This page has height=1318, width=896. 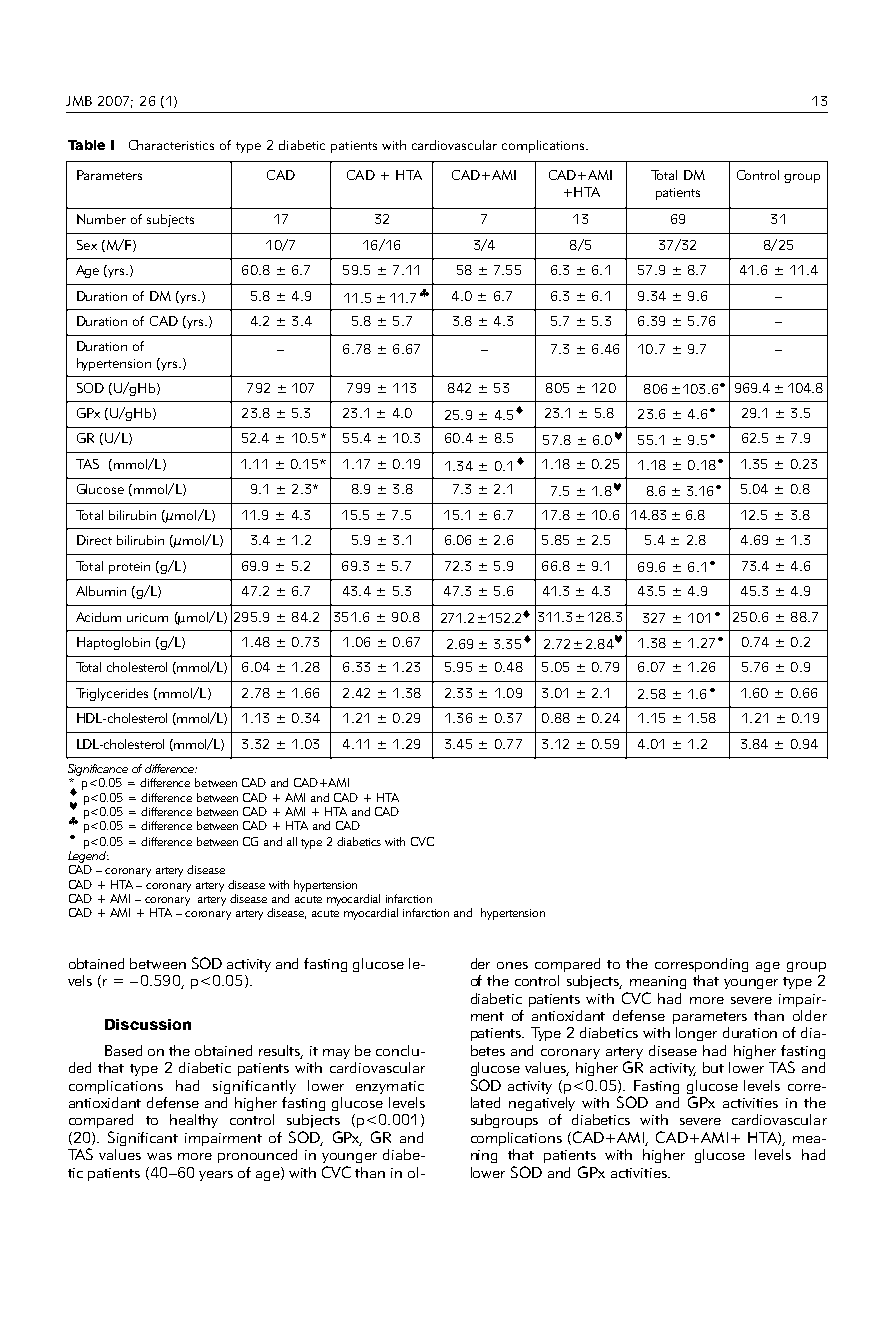 What do you see at coordinates (129, 568) in the page?
I see `protein` at bounding box center [129, 568].
